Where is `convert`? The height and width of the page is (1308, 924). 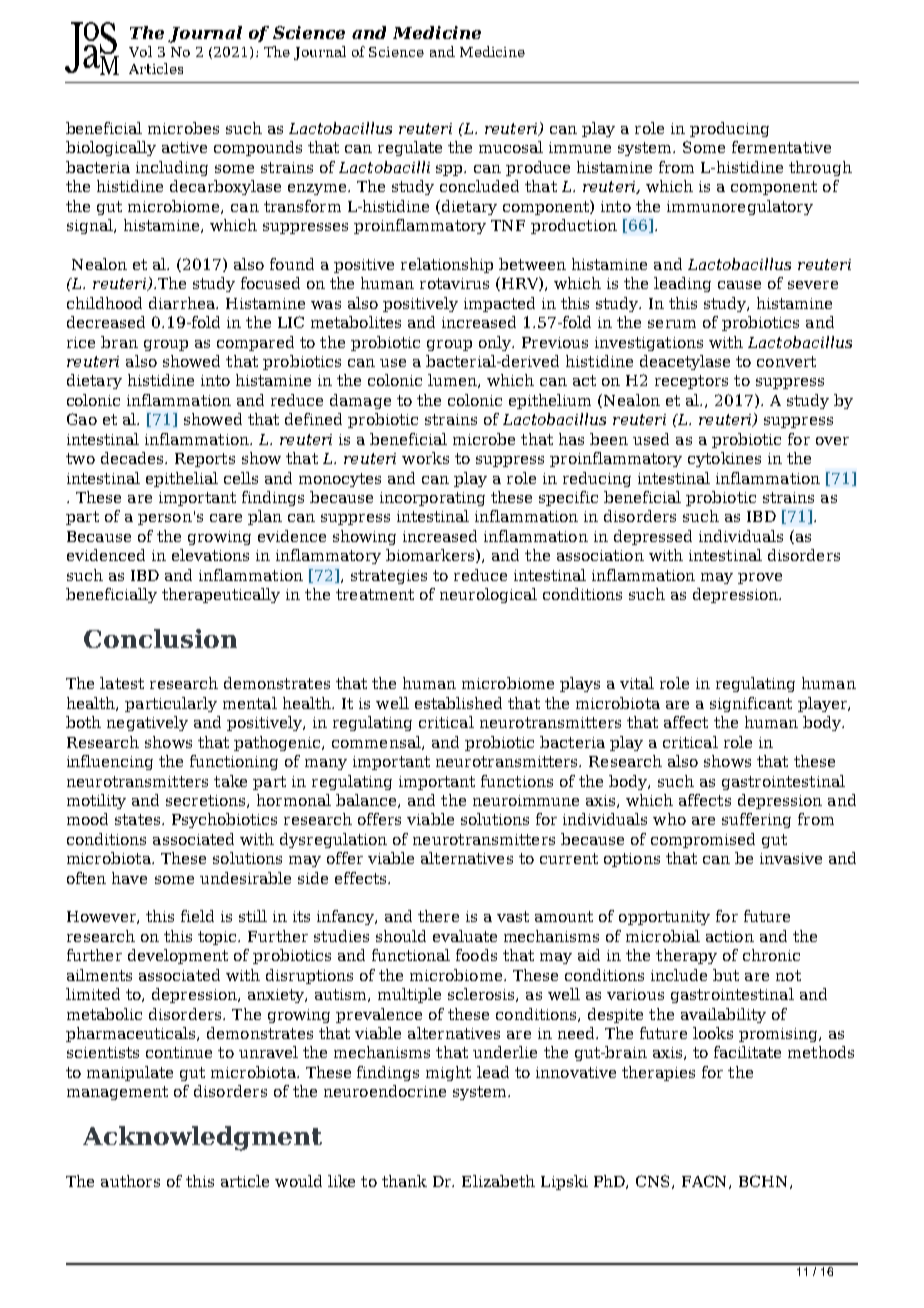
convert is located at coordinates (786, 361).
